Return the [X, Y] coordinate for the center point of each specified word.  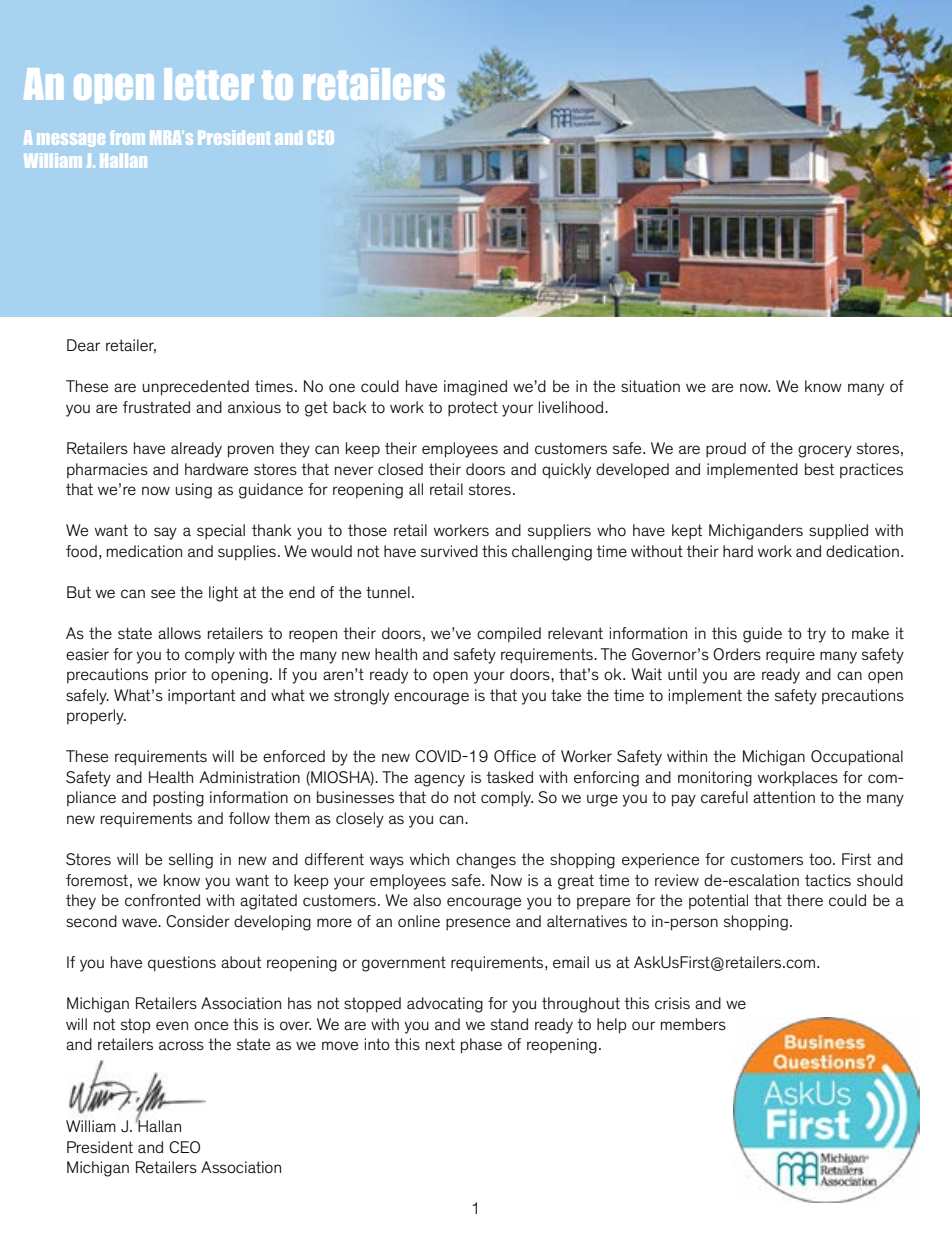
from [127, 138]
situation [650, 386]
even [172, 1025]
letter [209, 84]
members [693, 1024]
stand [509, 1024]
